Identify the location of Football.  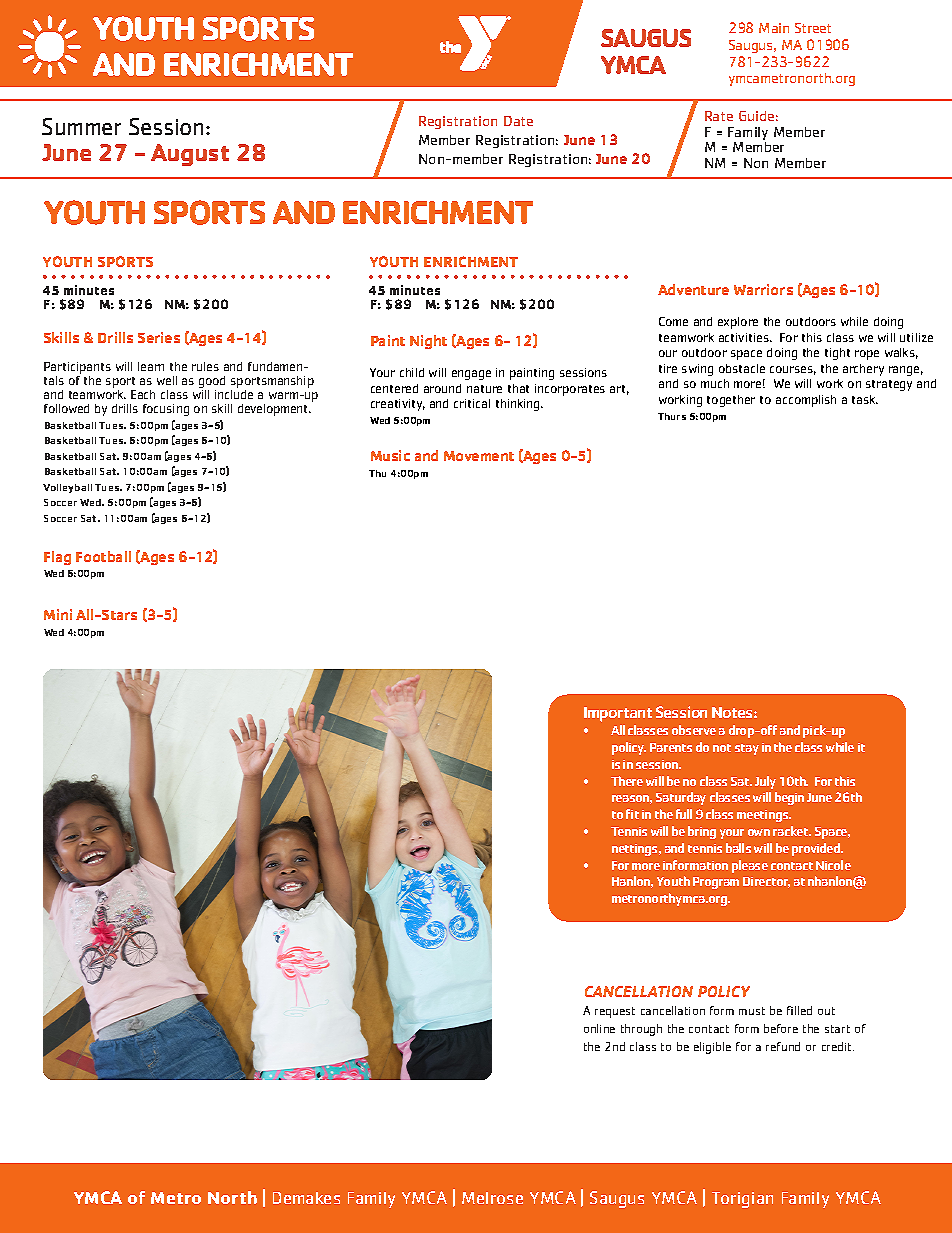
(103, 556).
